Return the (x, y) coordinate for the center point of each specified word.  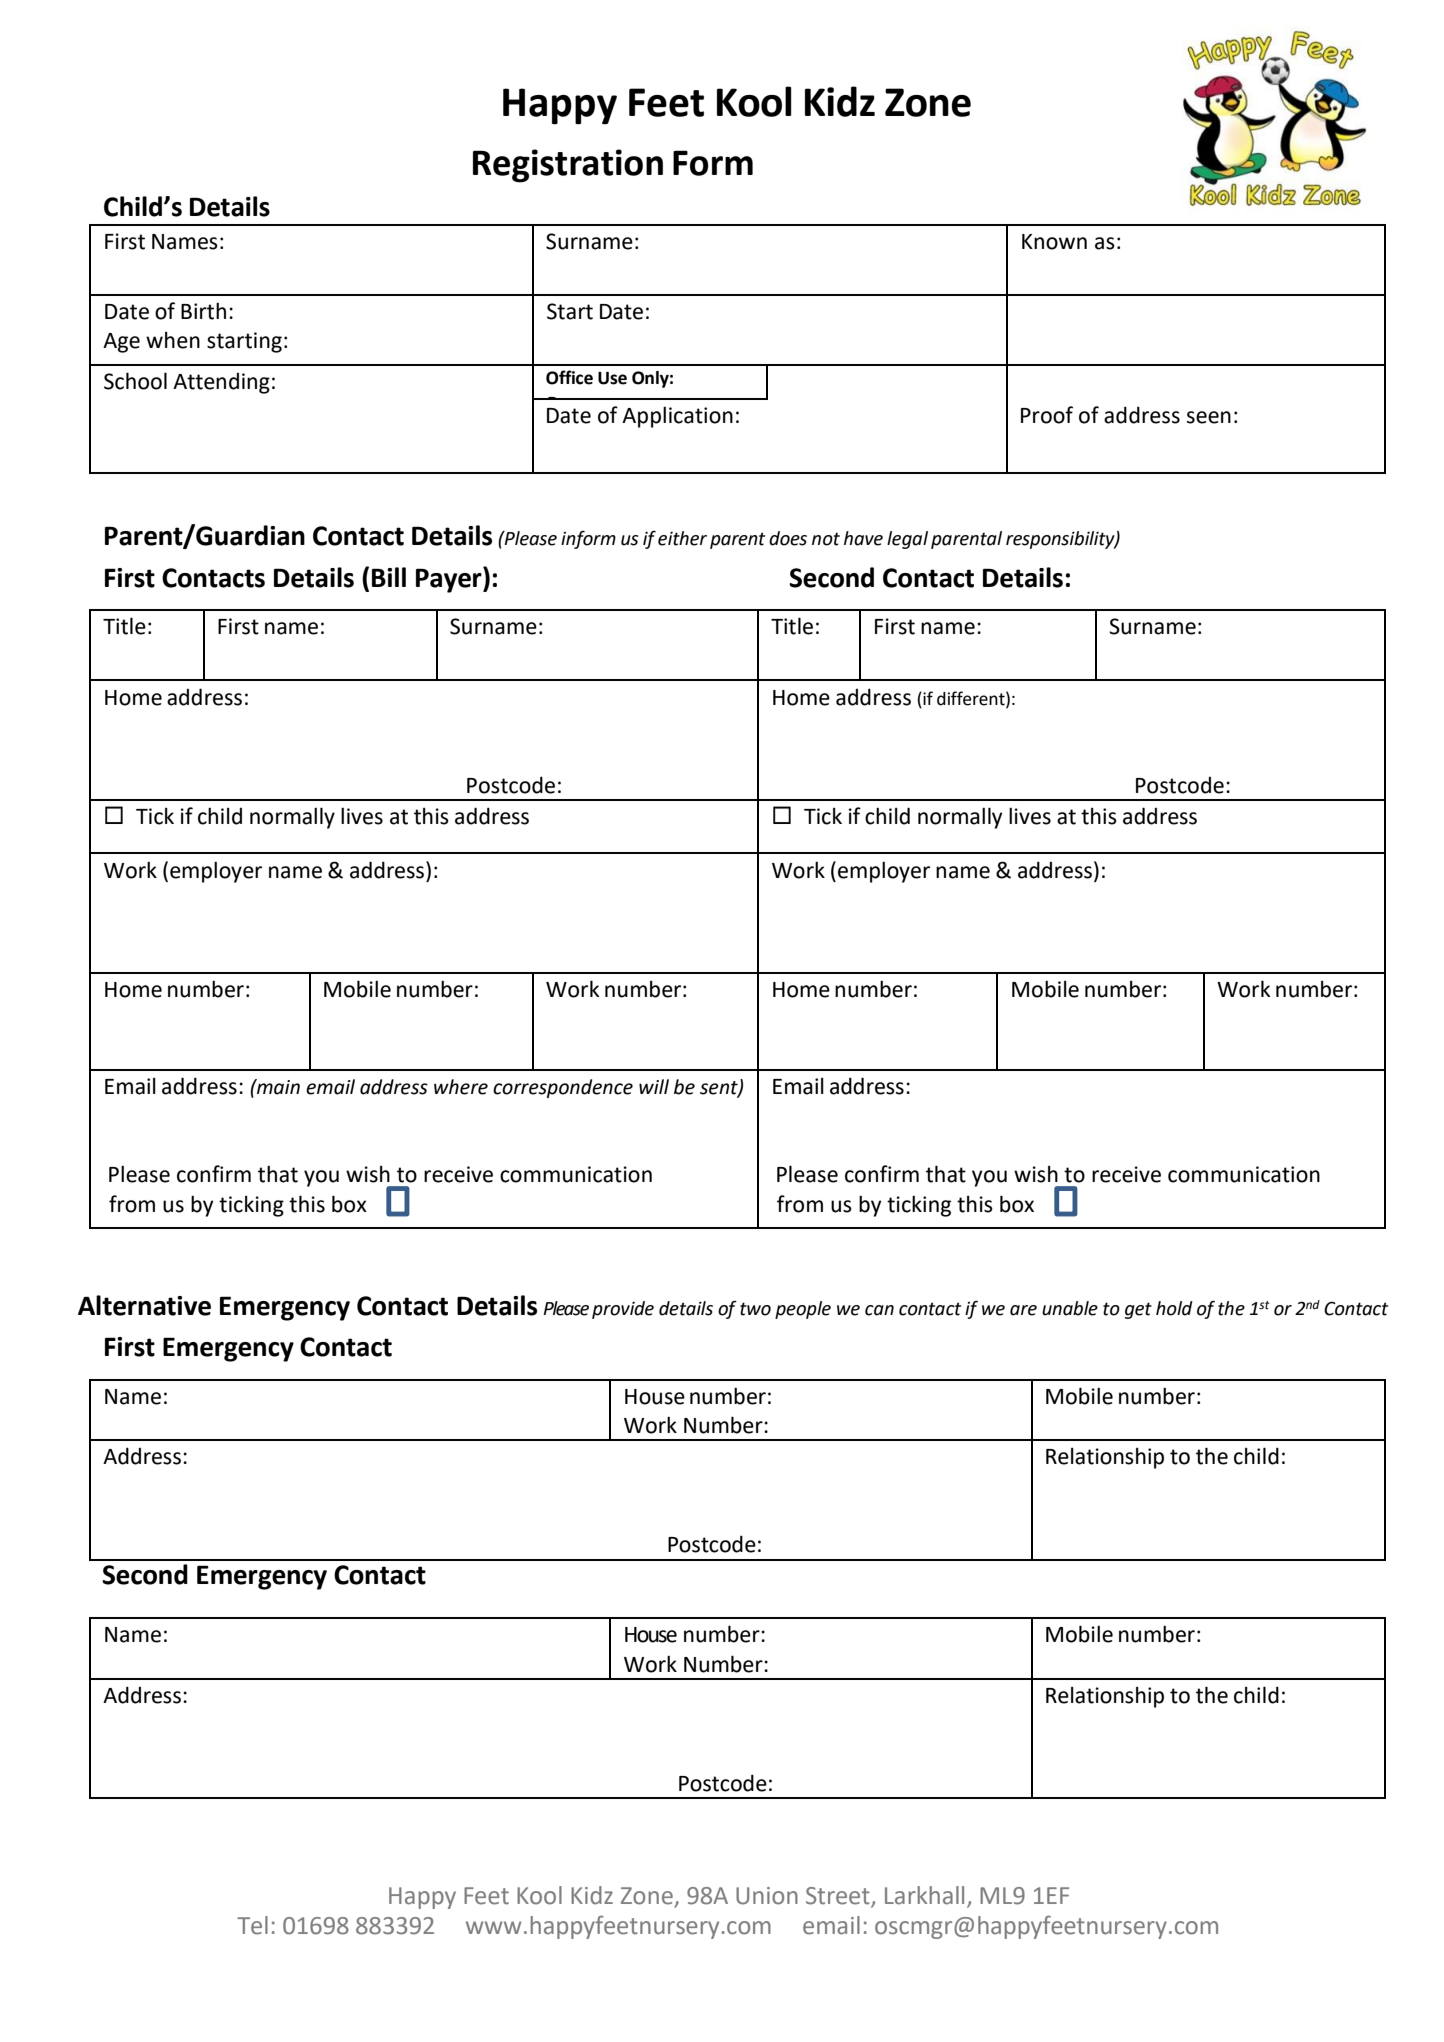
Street (839, 1897)
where (461, 1087)
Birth (203, 311)
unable (1070, 1308)
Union (767, 1896)
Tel (252, 1925)
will (654, 1086)
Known (1054, 242)
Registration (568, 166)
